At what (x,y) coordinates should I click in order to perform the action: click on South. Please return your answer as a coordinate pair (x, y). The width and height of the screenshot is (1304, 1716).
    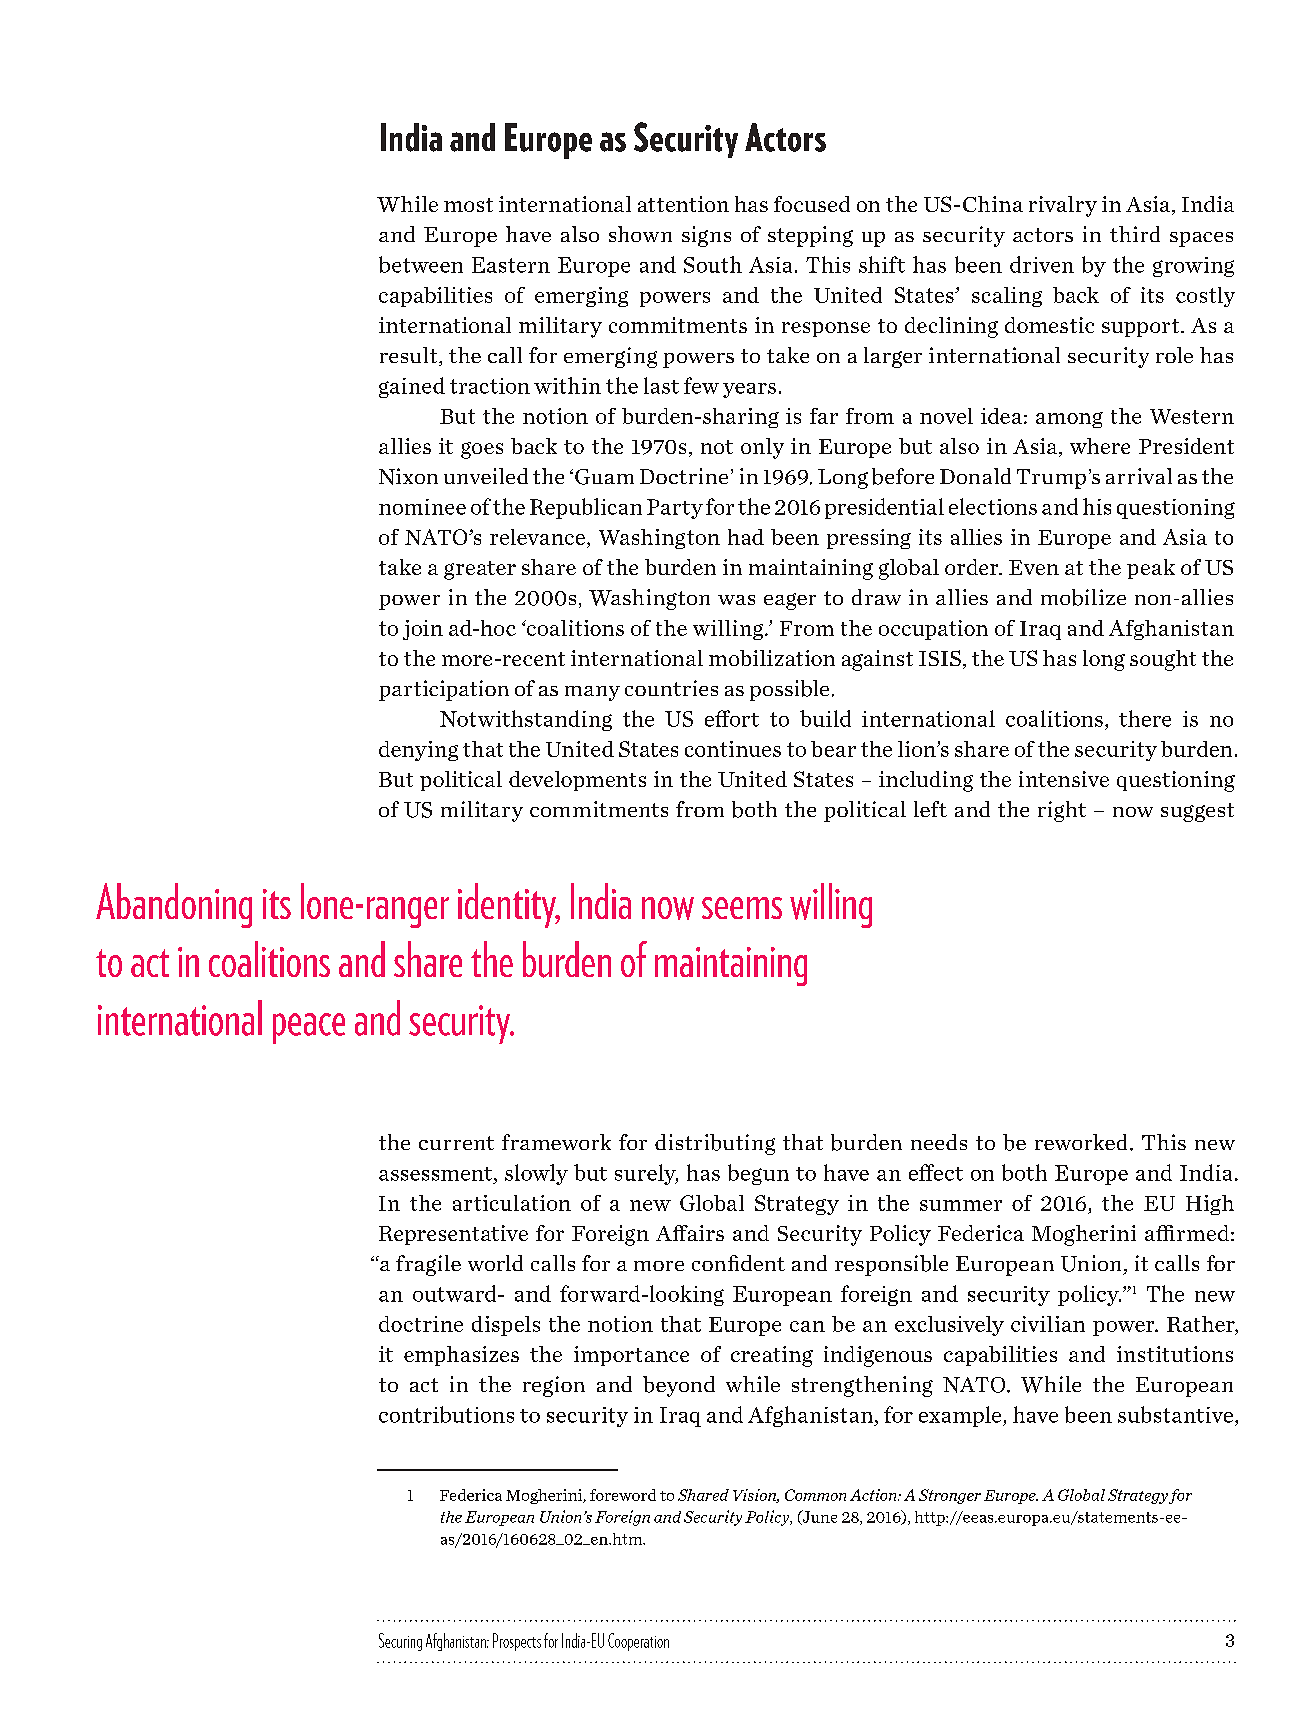
    Looking at the image, I should click on (713, 264).
